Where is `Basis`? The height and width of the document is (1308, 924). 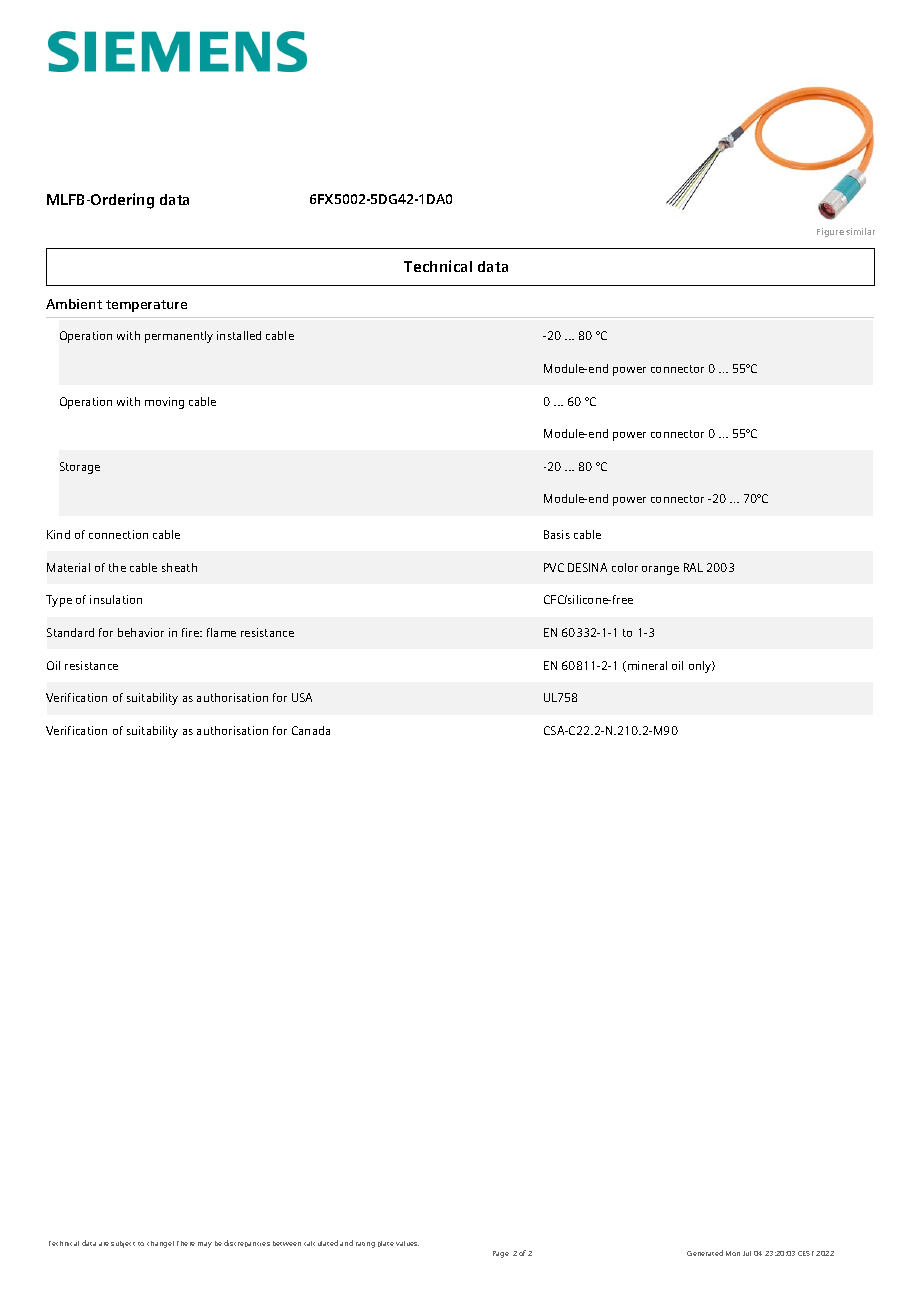 Basis is located at coordinates (557, 534).
